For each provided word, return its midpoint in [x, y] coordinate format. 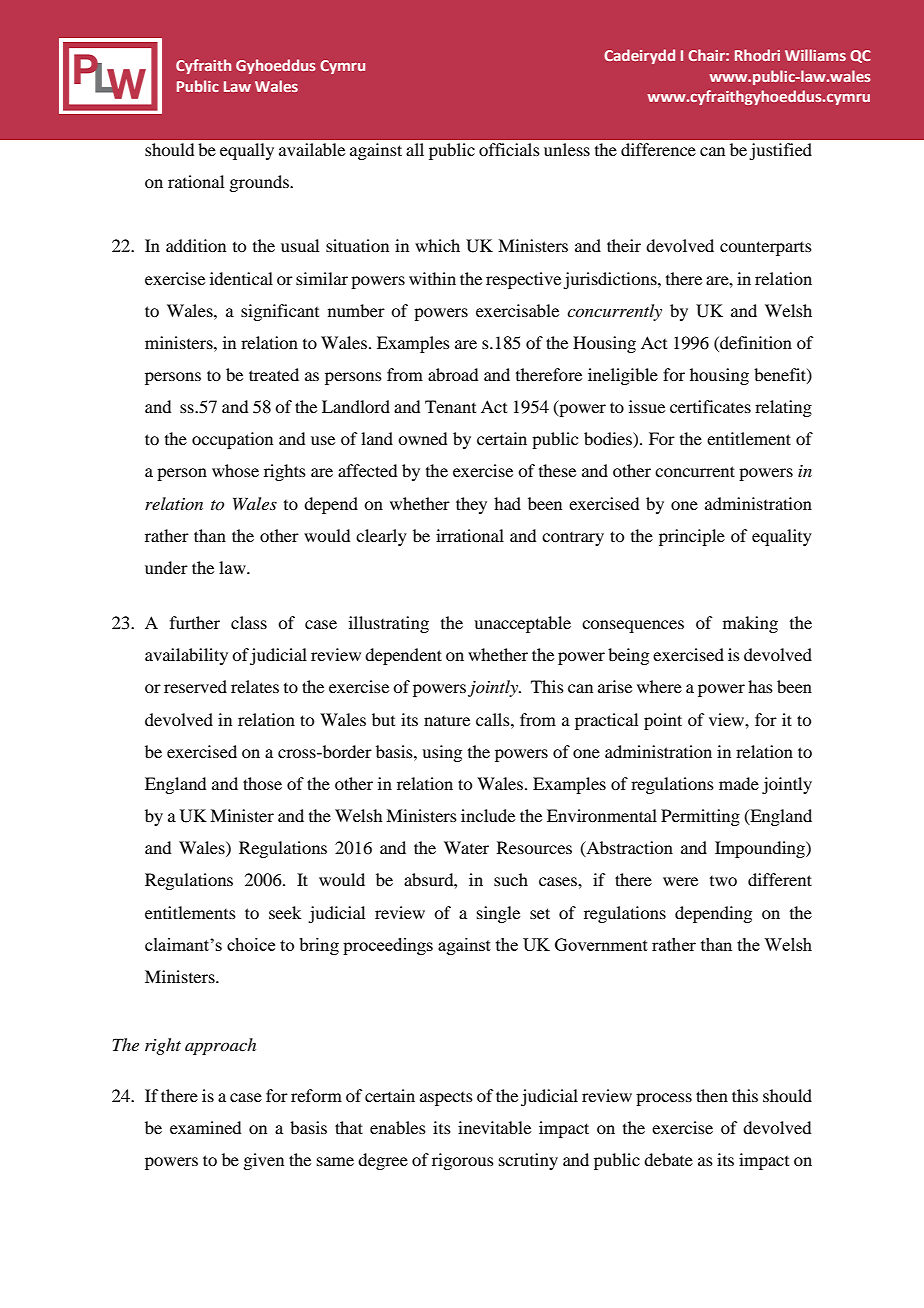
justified [780, 151]
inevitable [494, 1127]
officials [509, 149]
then [712, 1095]
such [511, 879]
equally [247, 151]
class [249, 622]
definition [755, 342]
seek [285, 912]
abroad [453, 374]
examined [205, 1127]
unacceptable [522, 624]
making [750, 624]
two [723, 881]
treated [274, 374]
